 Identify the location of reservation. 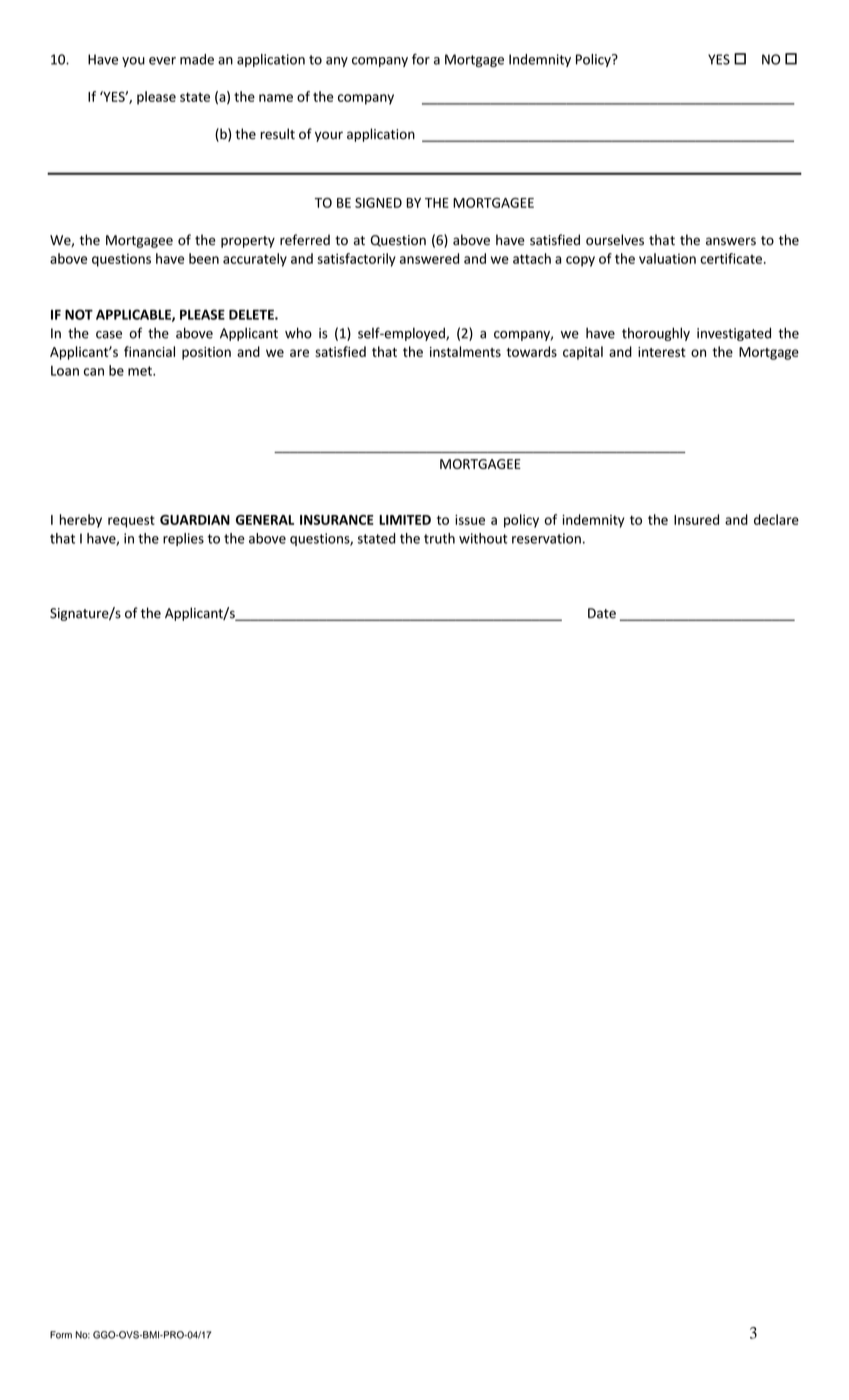
(546, 538).
